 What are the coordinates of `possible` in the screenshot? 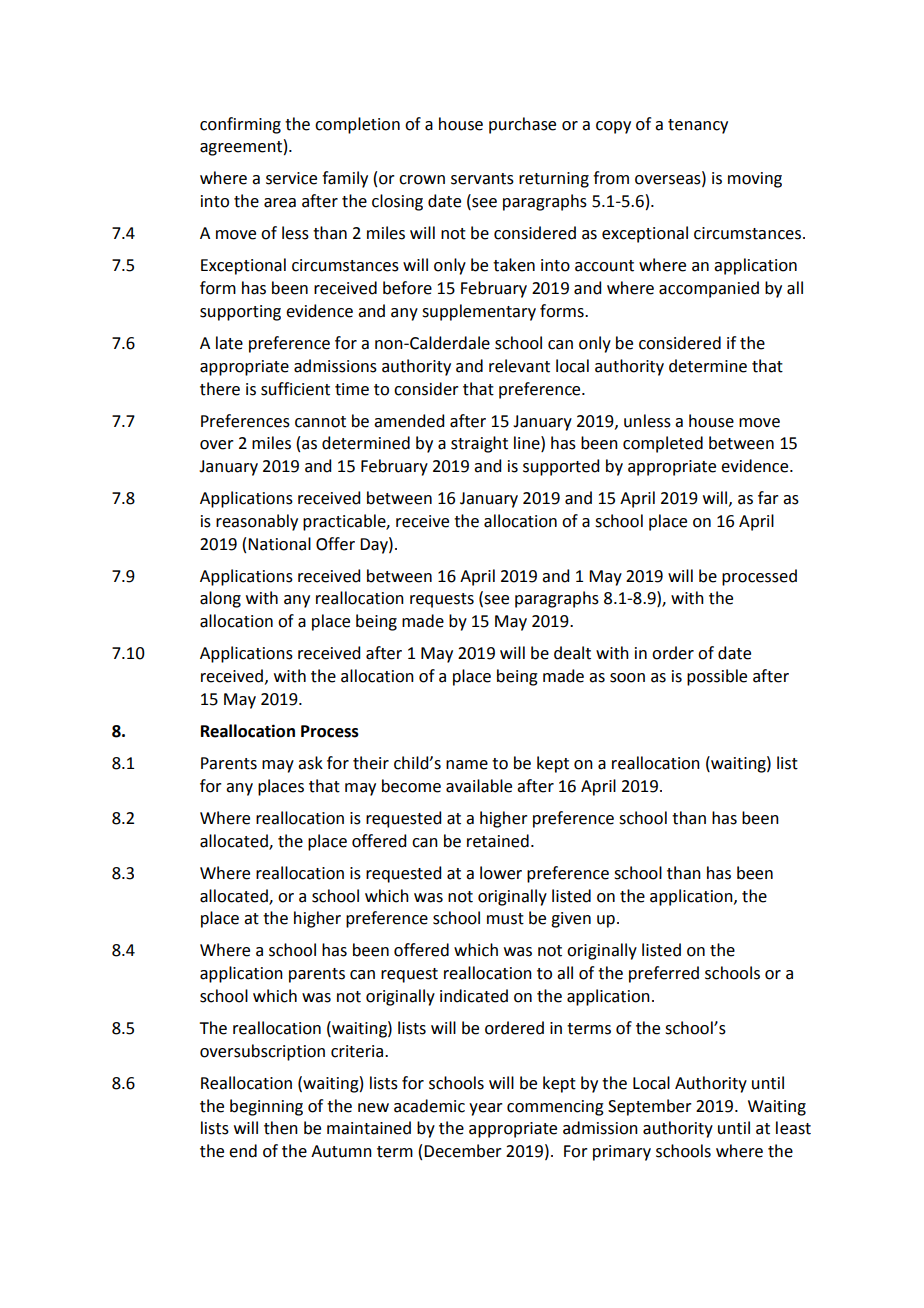 It's located at (717, 677).
